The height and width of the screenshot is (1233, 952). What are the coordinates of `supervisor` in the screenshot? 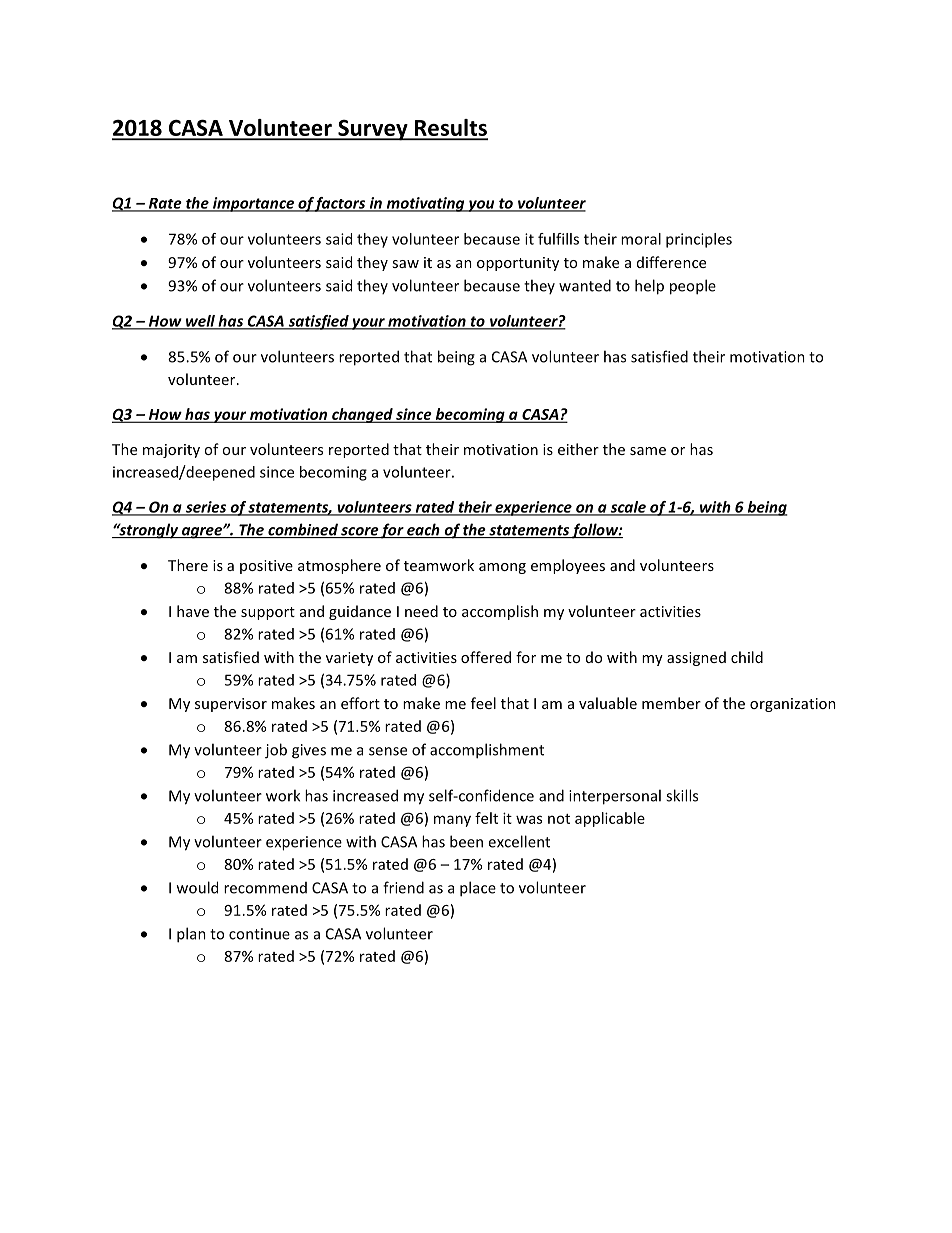 It's located at (231, 705).
